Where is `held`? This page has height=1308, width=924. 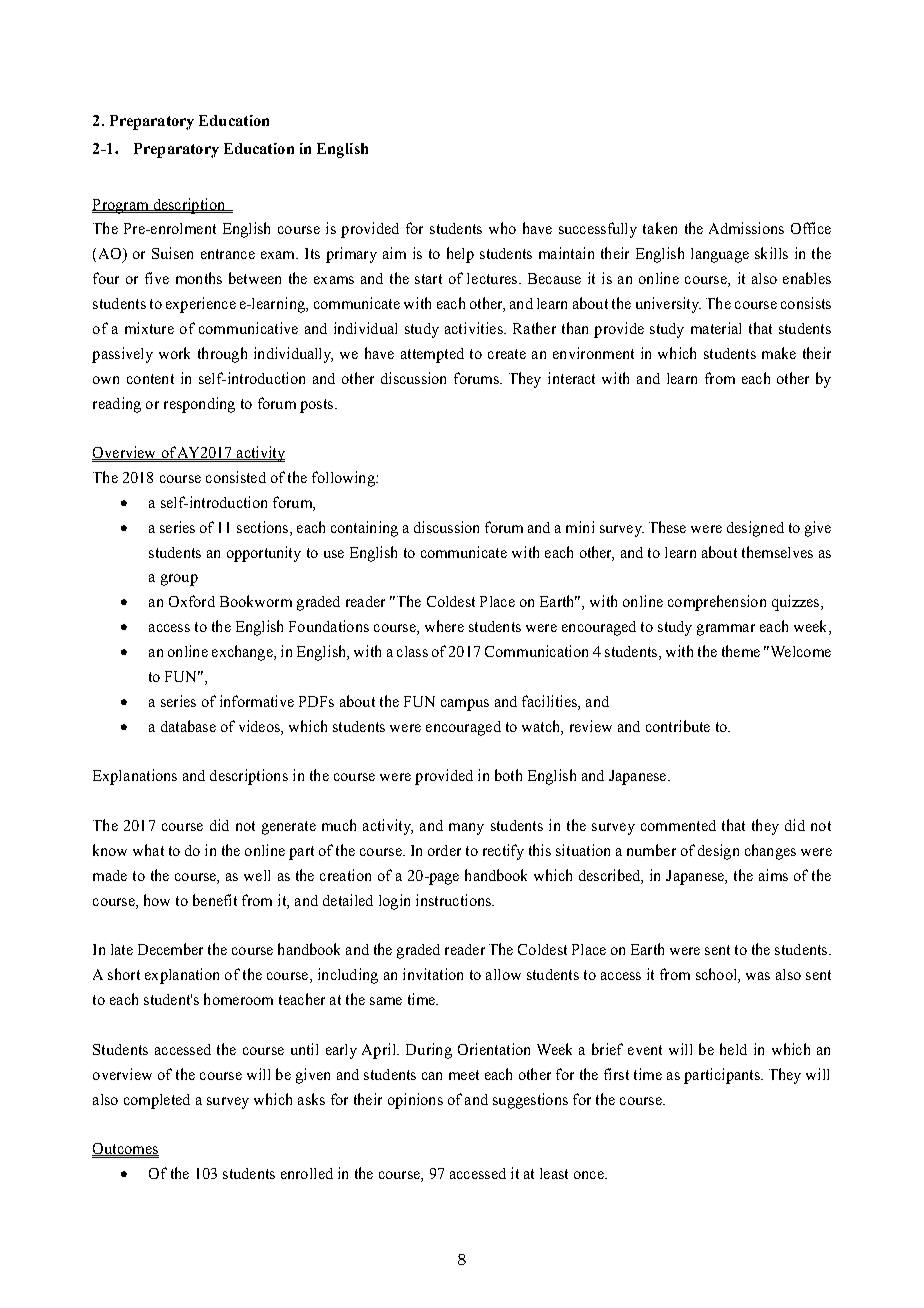 held is located at coordinates (733, 1049).
